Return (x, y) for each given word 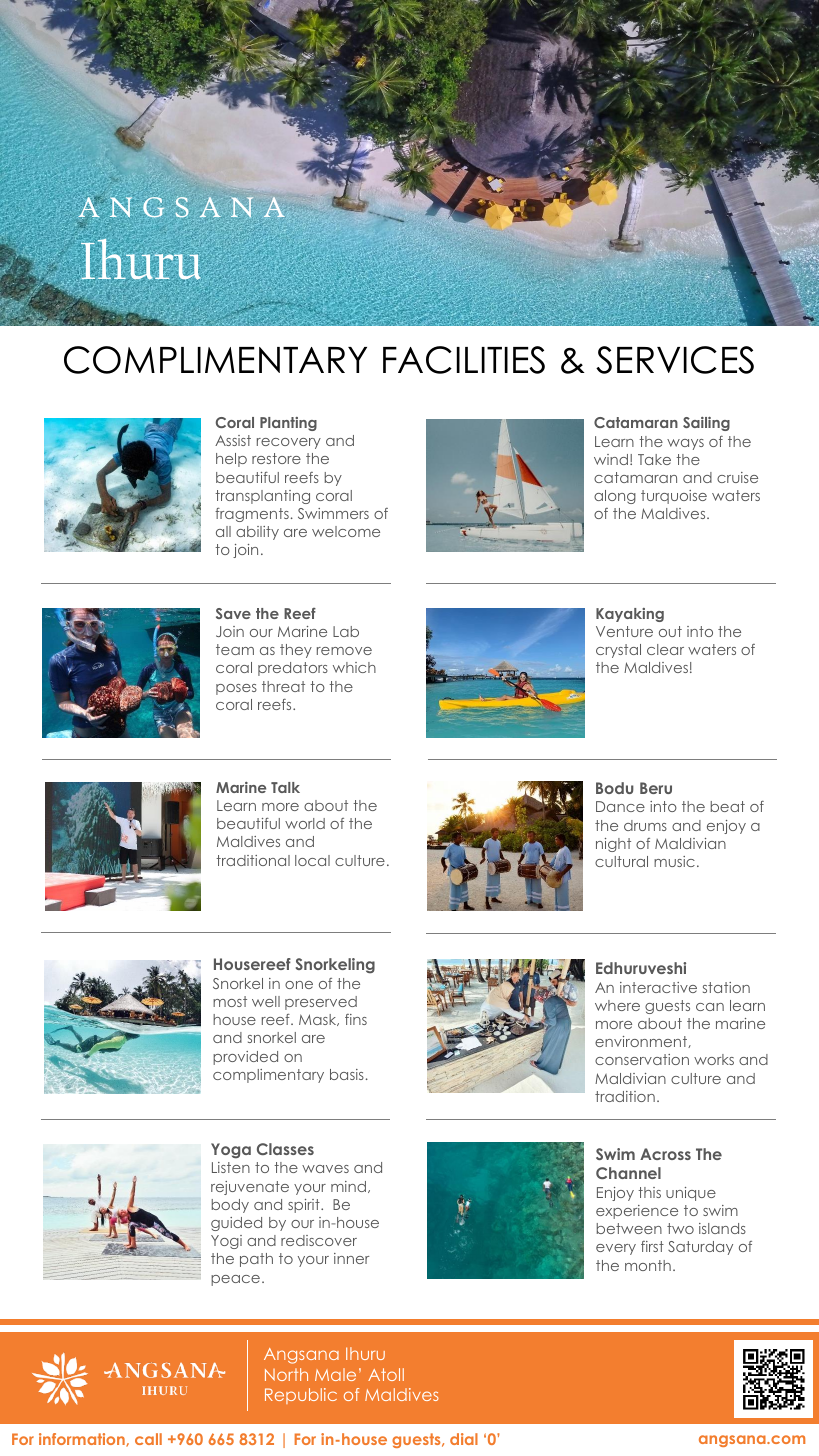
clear (665, 649)
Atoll (386, 1374)
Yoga (231, 1151)
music (674, 861)
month (648, 1265)
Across (665, 1154)
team (235, 649)
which (354, 667)
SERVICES (675, 360)
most (230, 1001)
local (312, 860)
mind (348, 1186)
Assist (233, 440)
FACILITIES (464, 360)
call (148, 1439)
